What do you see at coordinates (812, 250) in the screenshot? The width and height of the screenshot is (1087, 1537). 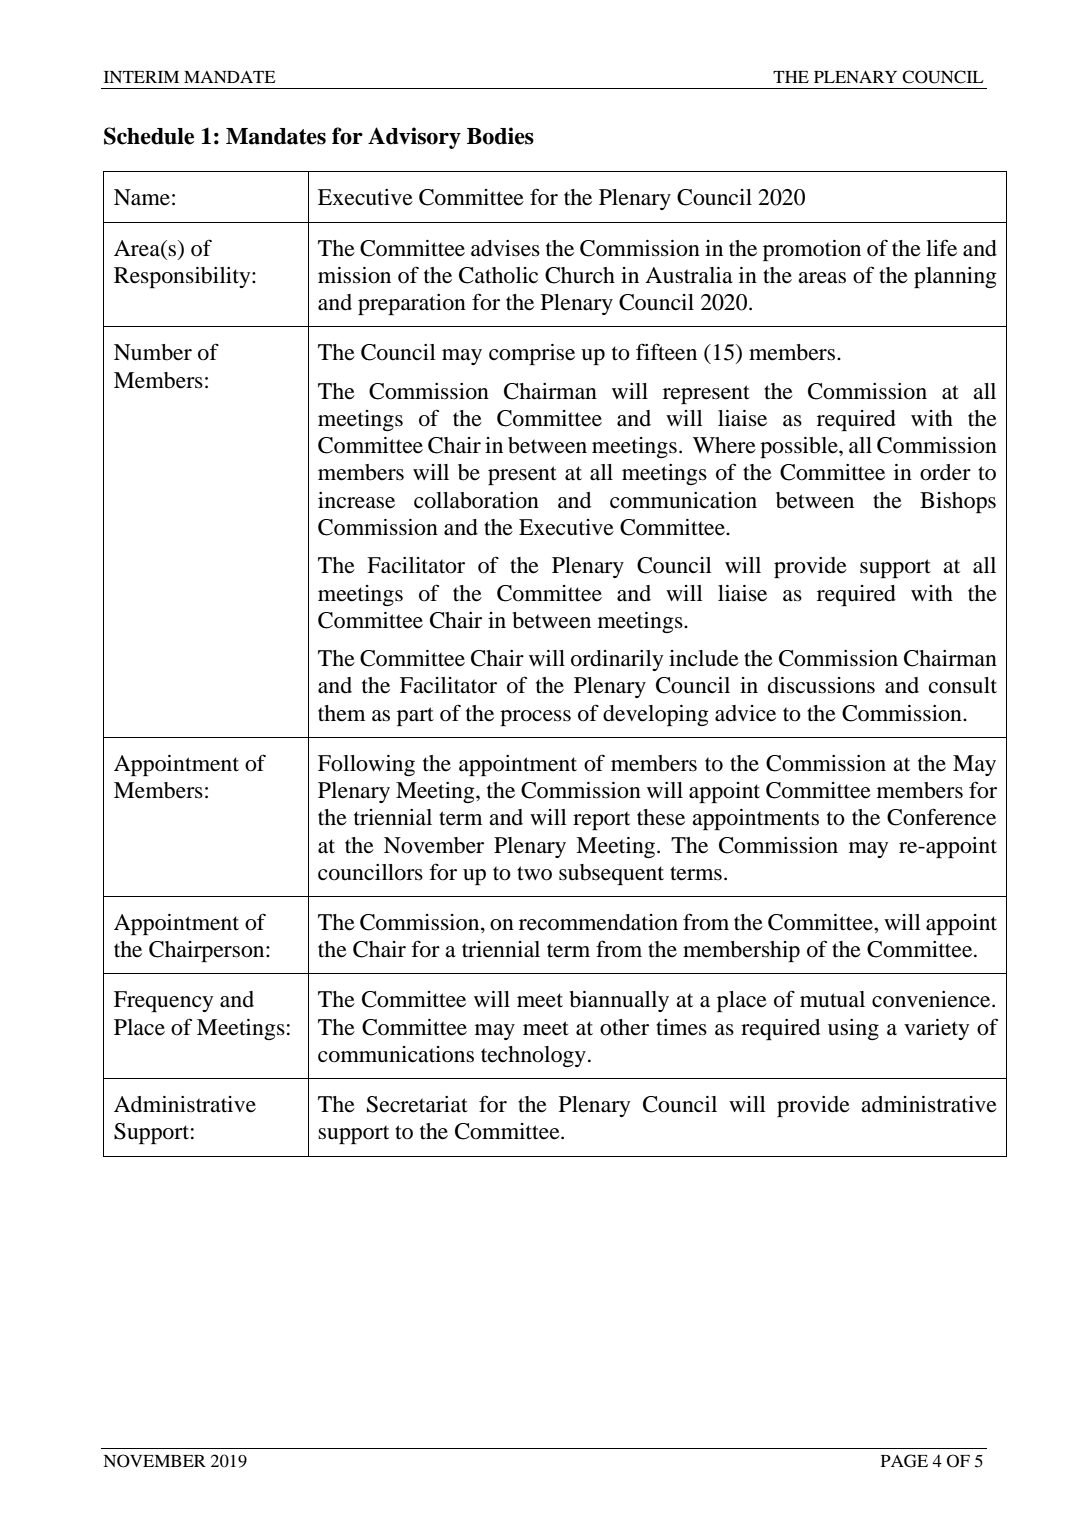 I see `promotion` at bounding box center [812, 250].
